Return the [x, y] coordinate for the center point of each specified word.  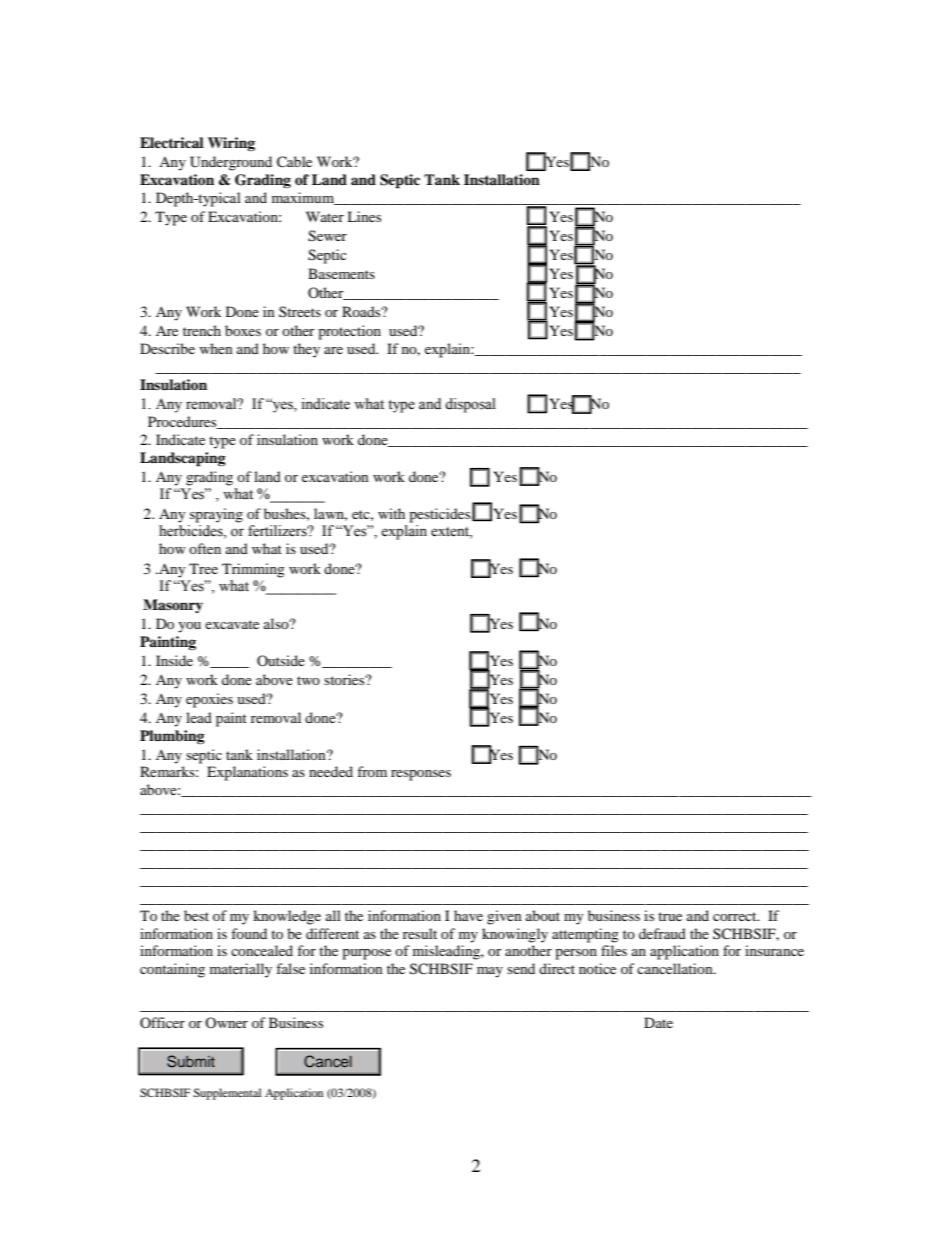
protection [349, 332]
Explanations [247, 773]
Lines [364, 216]
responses [421, 775]
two [308, 680]
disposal [470, 405]
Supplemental [227, 1094]
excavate [232, 624]
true [670, 916]
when [216, 348]
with [391, 513]
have [468, 915]
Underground [231, 163]
